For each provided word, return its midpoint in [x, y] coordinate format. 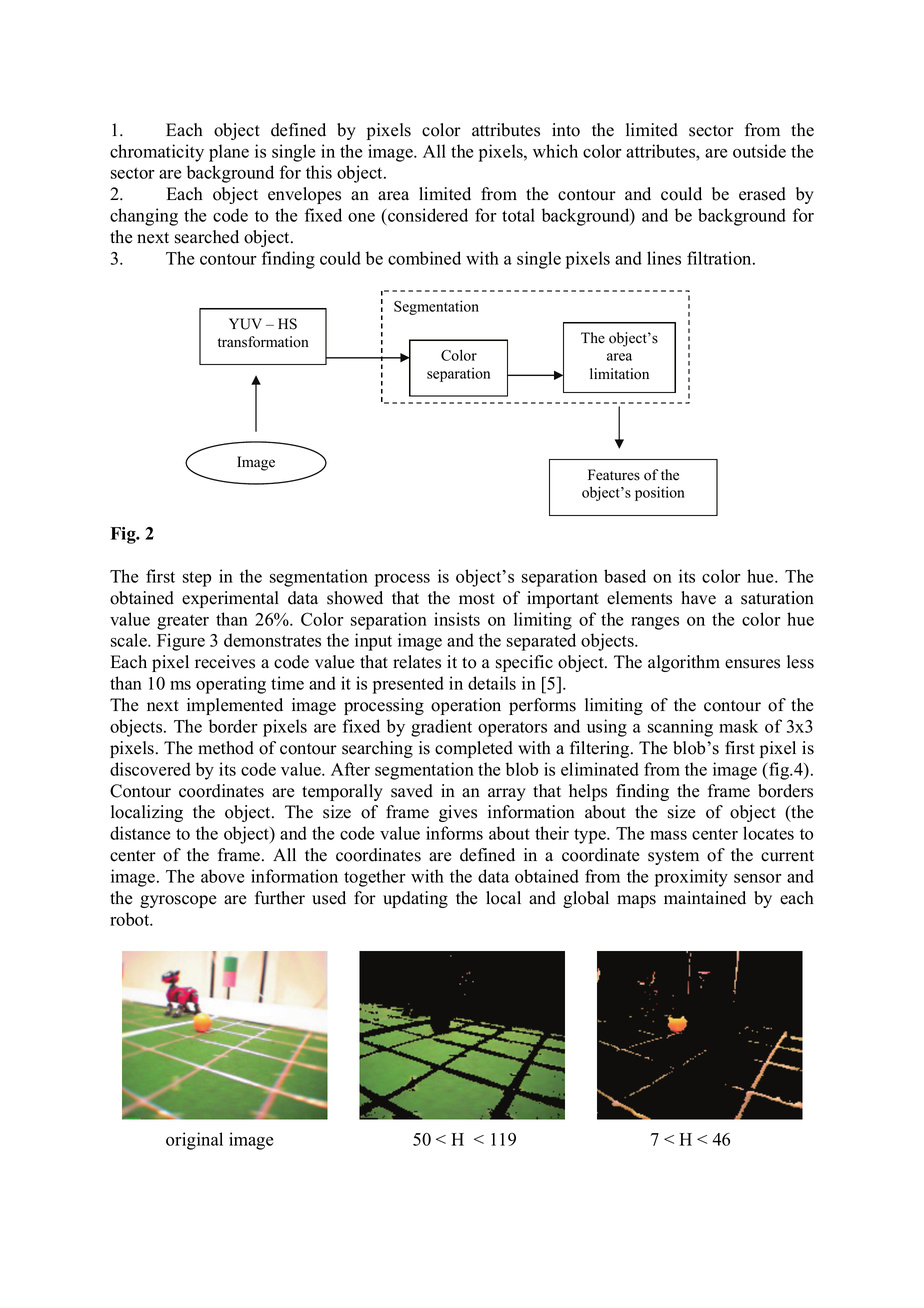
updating [415, 899]
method [226, 748]
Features [614, 475]
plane [229, 153]
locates [768, 833]
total [518, 215]
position [660, 493]
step [197, 579]
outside [759, 151]
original [194, 1141]
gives [458, 813]
